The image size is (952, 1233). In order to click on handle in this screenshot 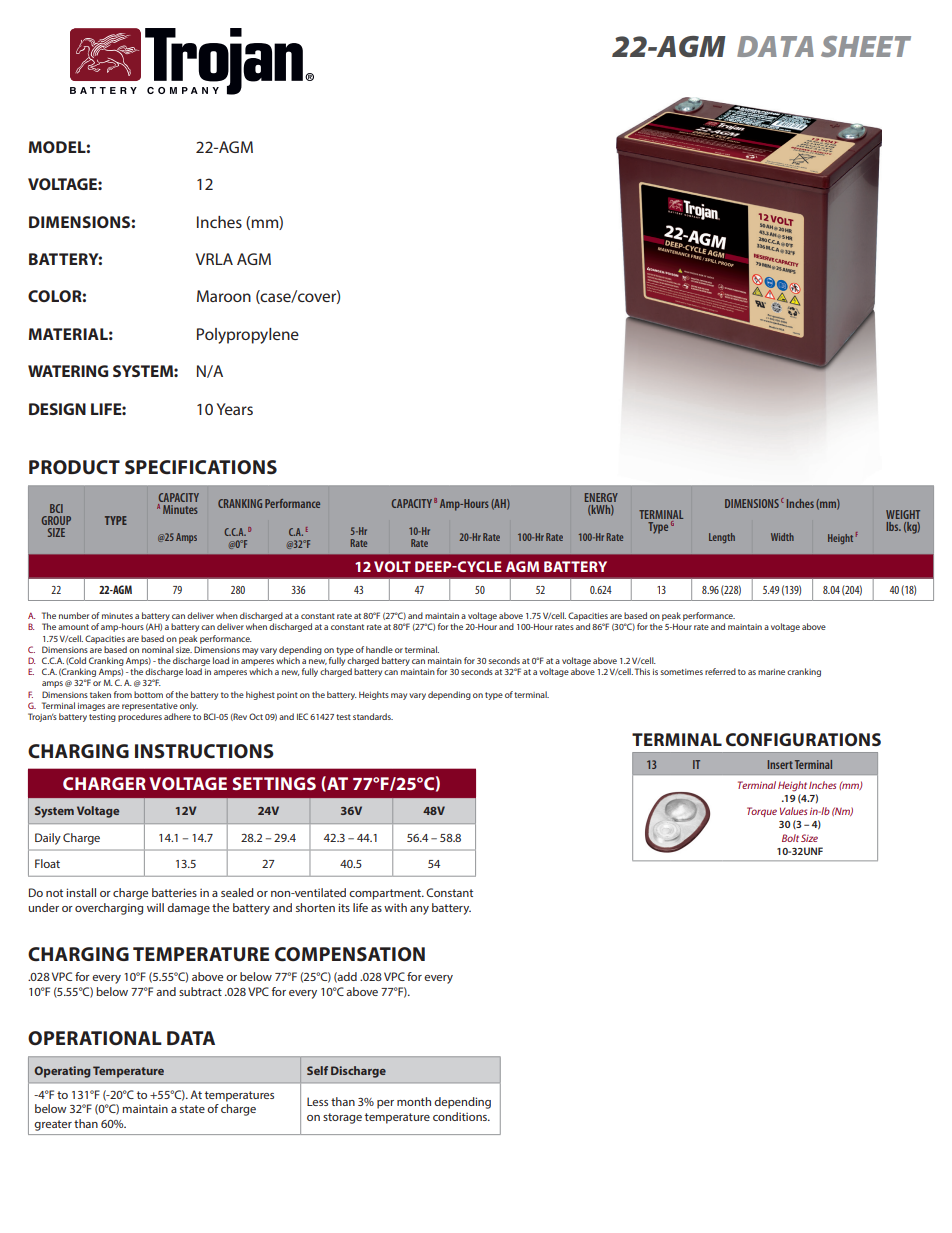, I will do `click(379, 649)`.
